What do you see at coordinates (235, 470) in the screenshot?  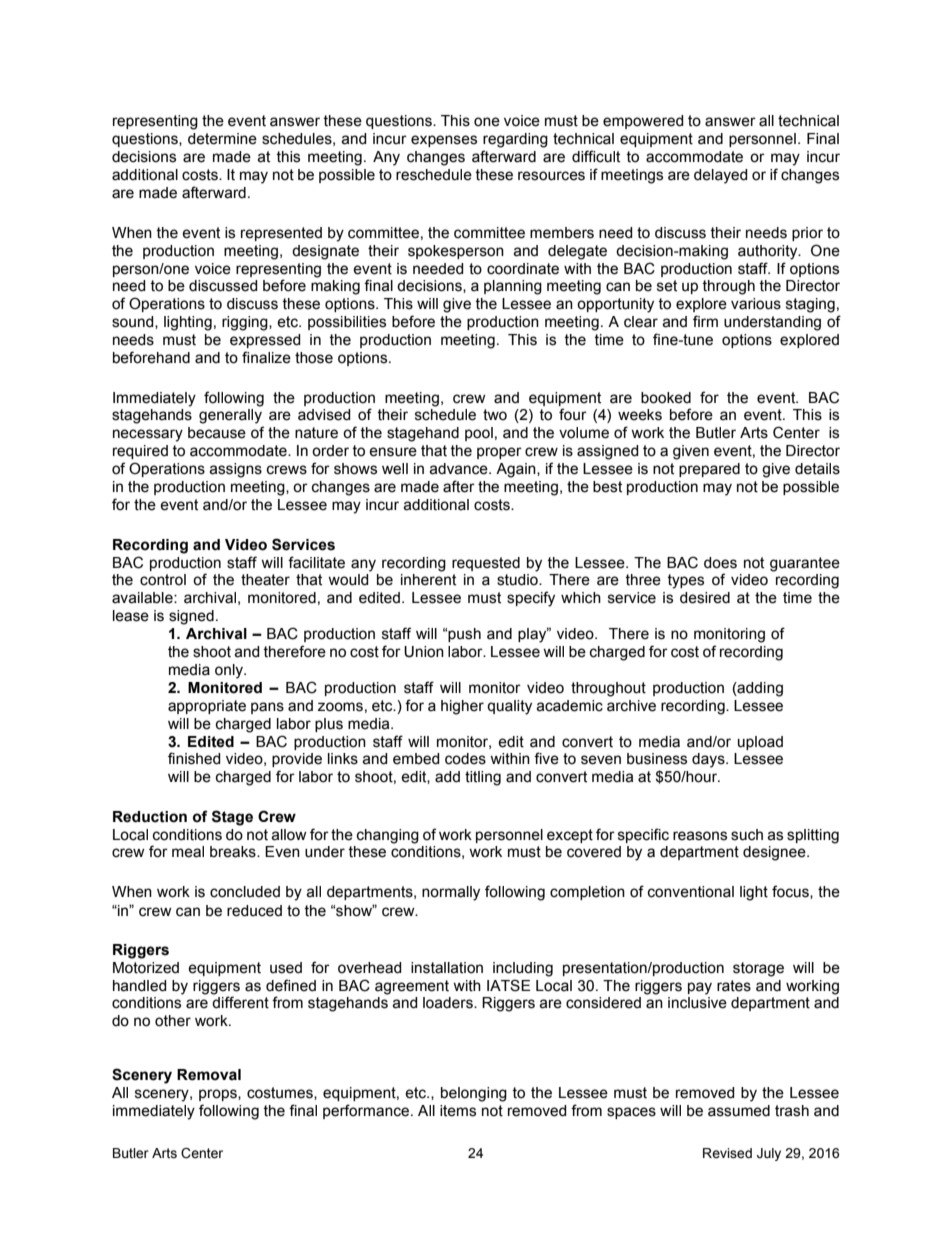 I see `assigns` at bounding box center [235, 470].
